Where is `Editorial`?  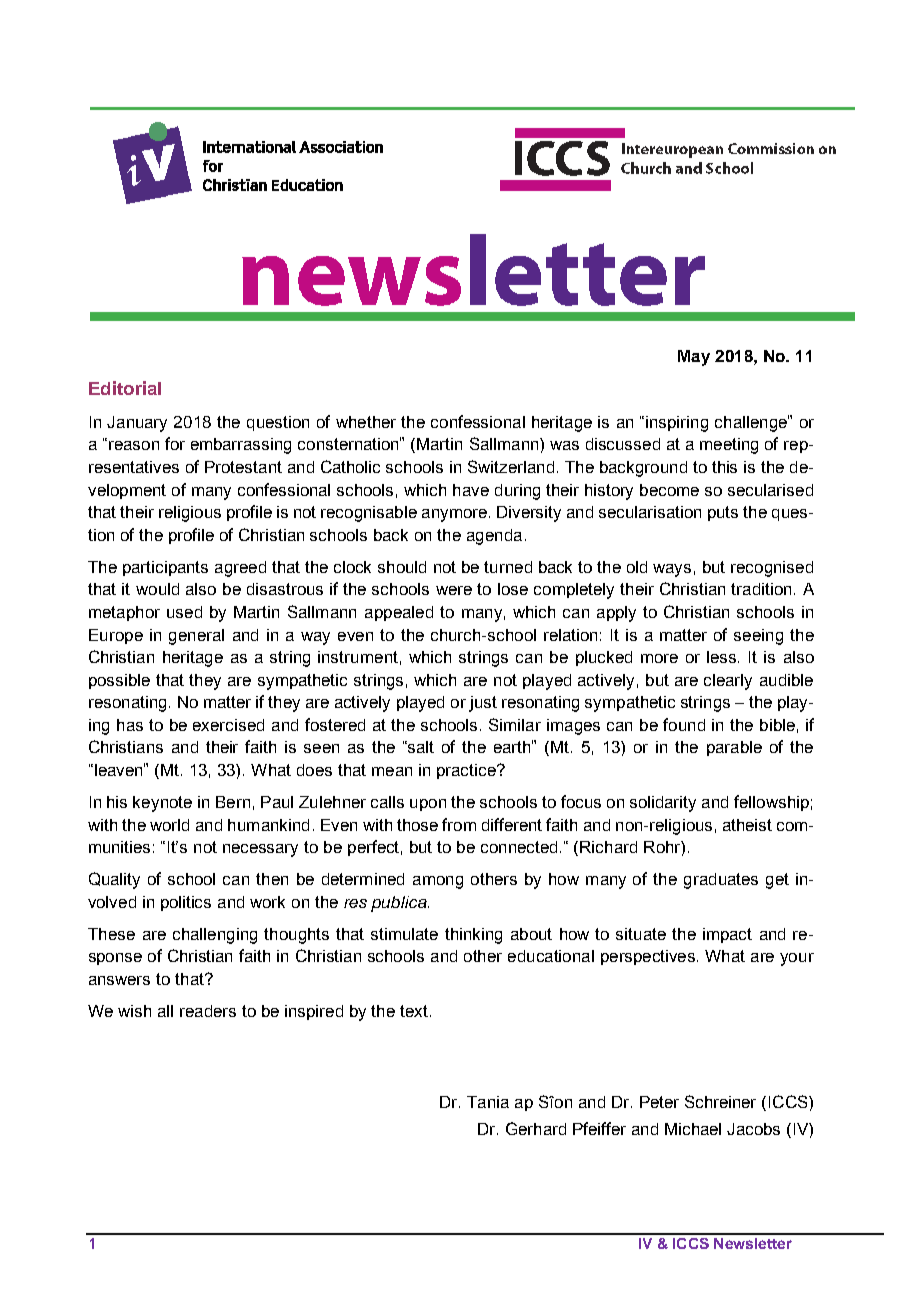 Editorial is located at coordinates (125, 388).
